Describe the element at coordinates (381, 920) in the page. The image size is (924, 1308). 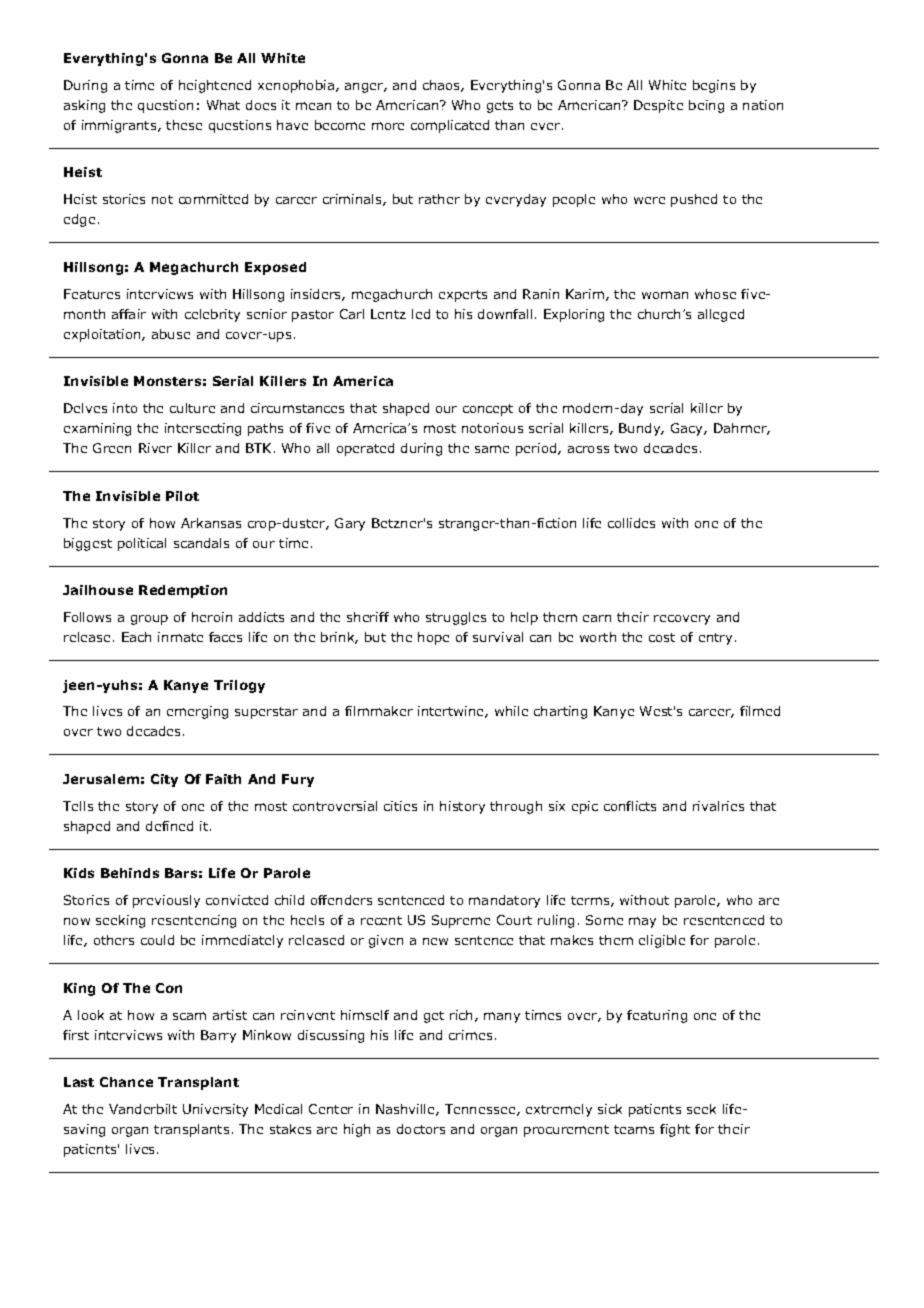
I see `recent` at that location.
